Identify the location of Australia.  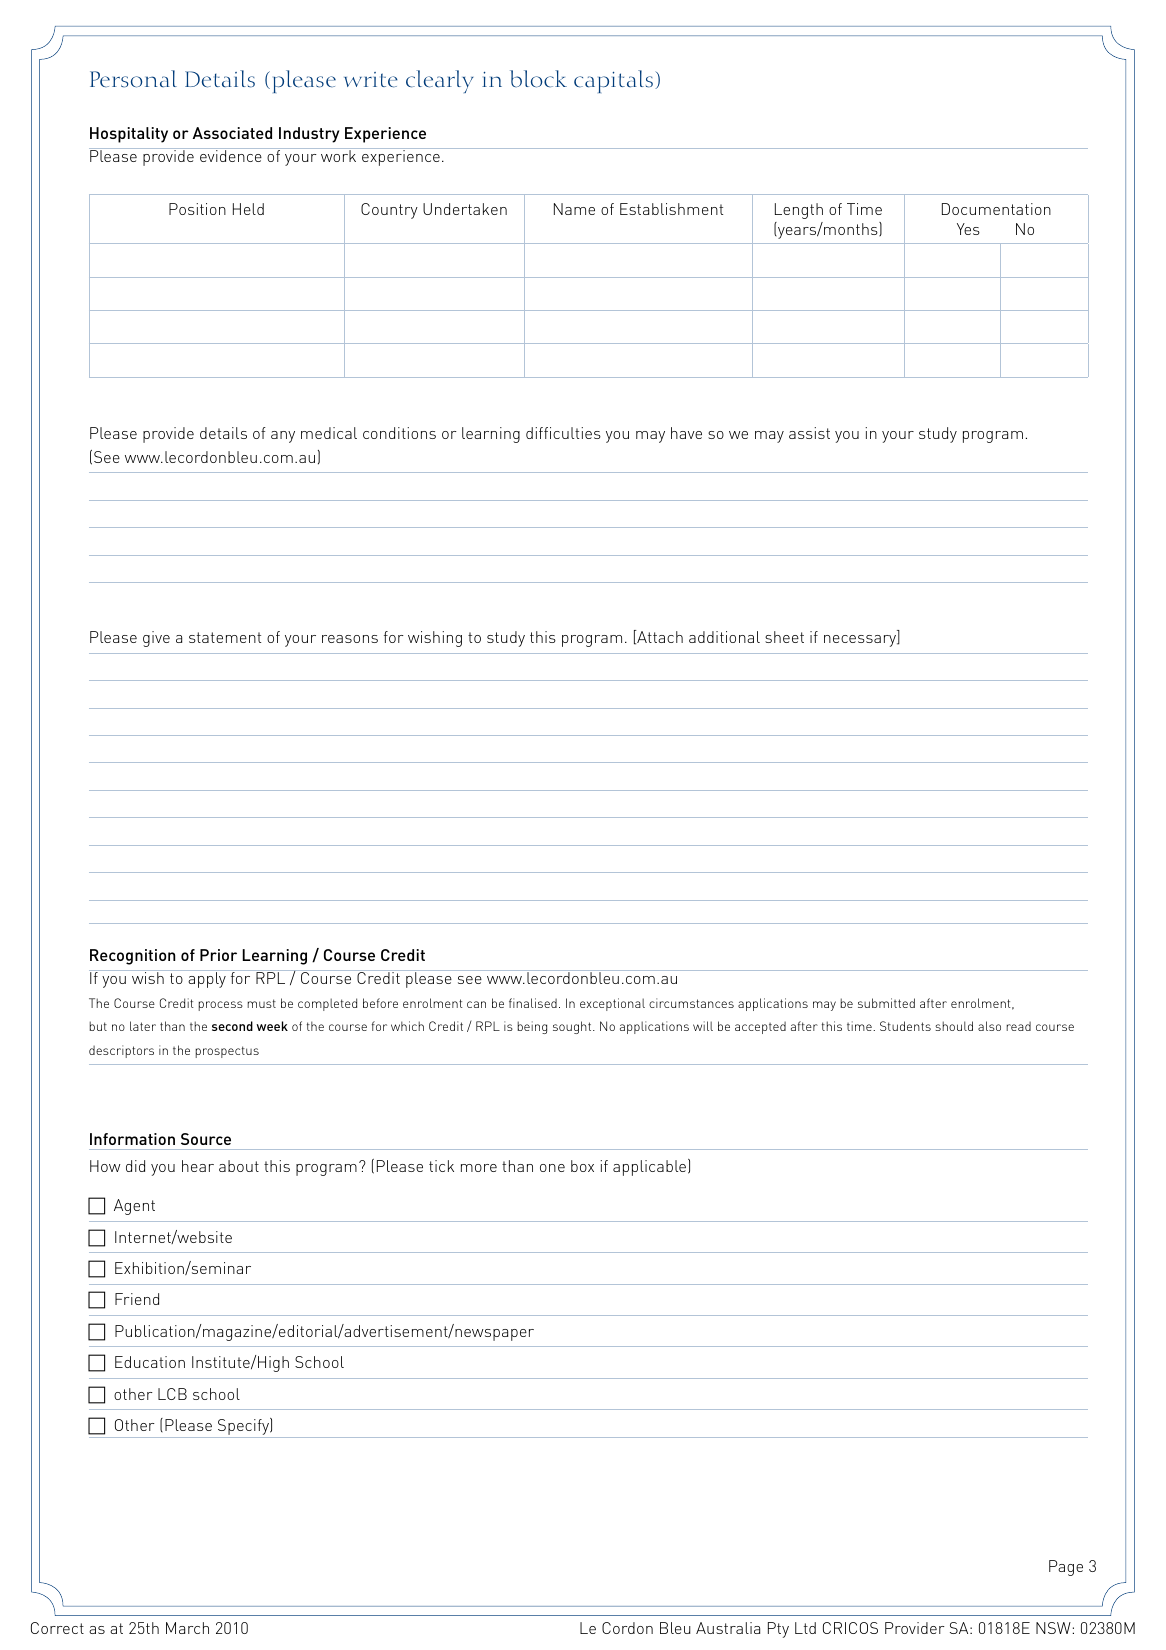
(728, 1628).
